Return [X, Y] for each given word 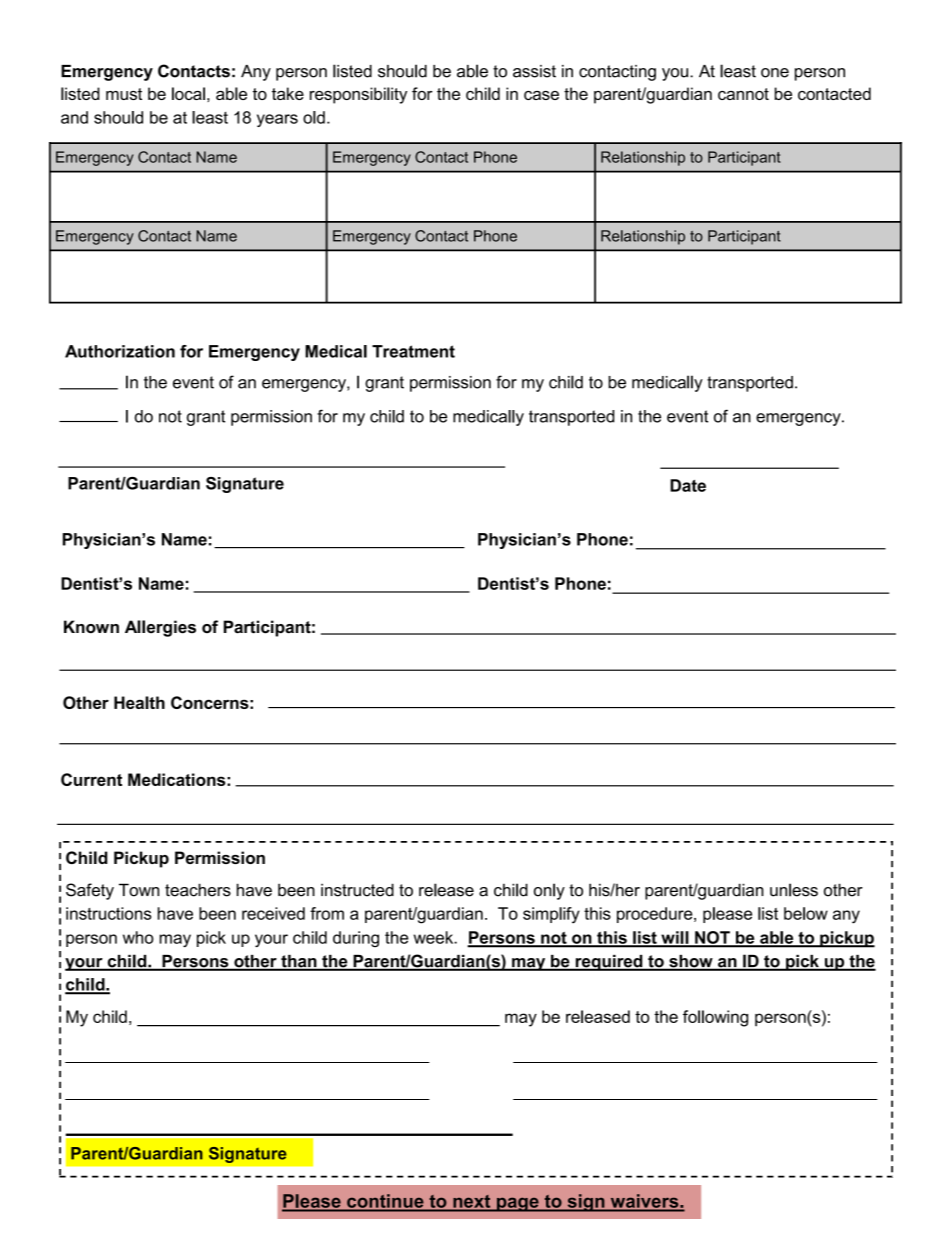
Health [139, 702]
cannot [743, 94]
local [188, 93]
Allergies [160, 628]
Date [688, 485]
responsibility [358, 95]
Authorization [120, 351]
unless [794, 890]
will [675, 938]
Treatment [413, 351]
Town [139, 890]
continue [385, 1201]
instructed [357, 890]
